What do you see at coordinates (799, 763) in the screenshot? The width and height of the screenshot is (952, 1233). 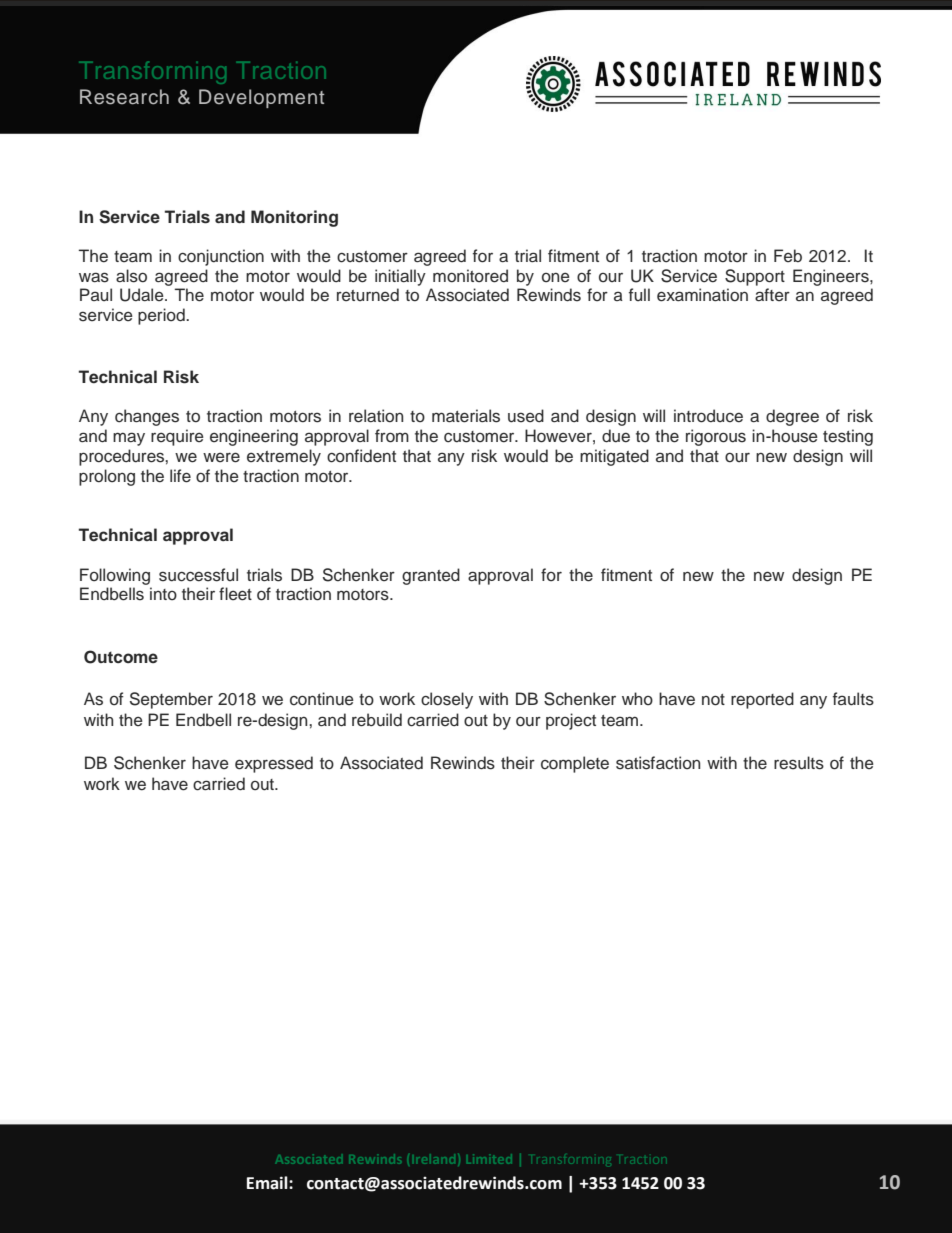 I see `results` at bounding box center [799, 763].
